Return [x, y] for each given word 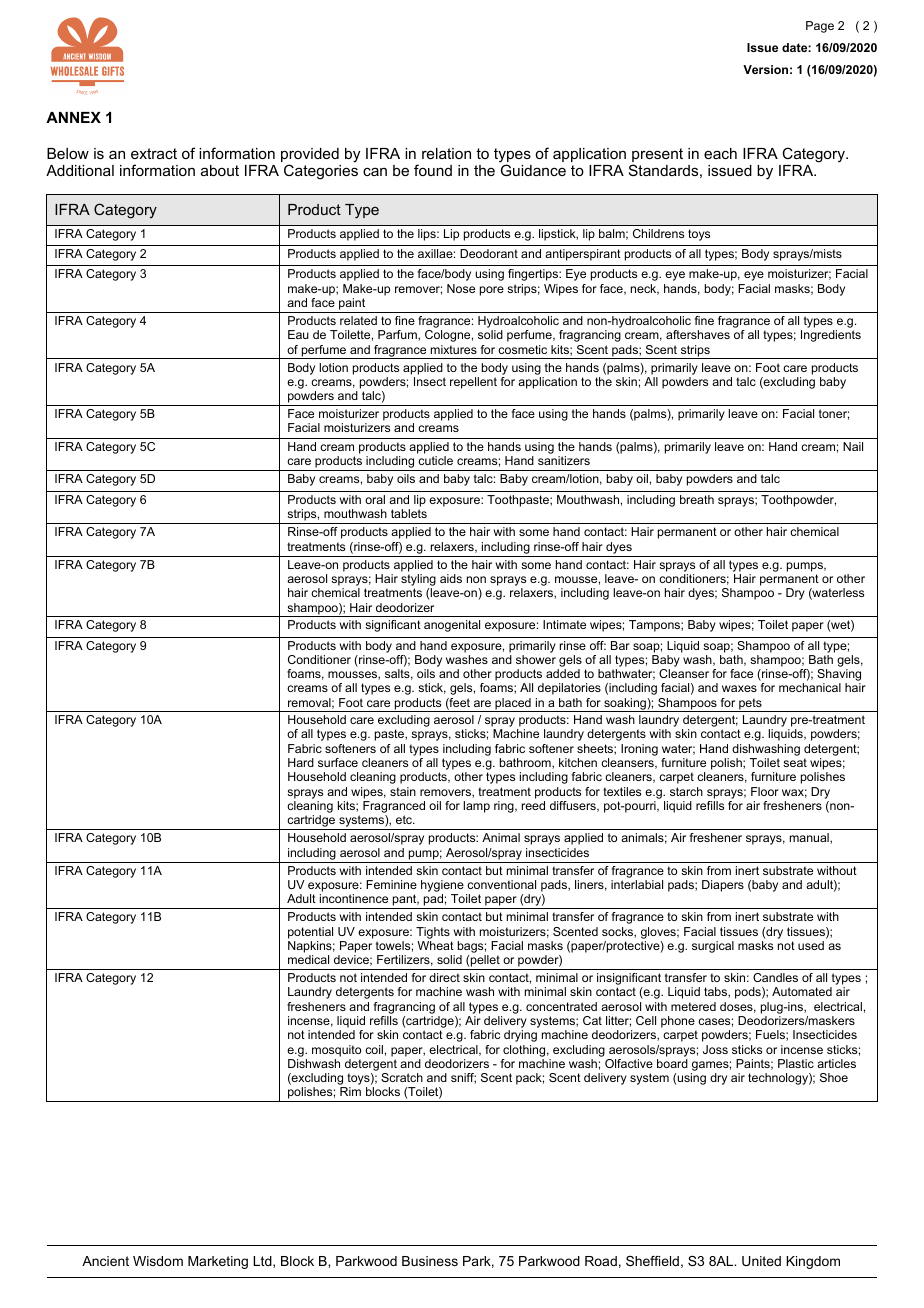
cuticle [435, 460]
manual [810, 838]
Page [820, 27]
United [761, 1261]
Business [430, 1261]
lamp [476, 807]
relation [446, 153]
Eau [298, 334]
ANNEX [73, 117]
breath [697, 499]
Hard [301, 762]
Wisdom [158, 1261]
